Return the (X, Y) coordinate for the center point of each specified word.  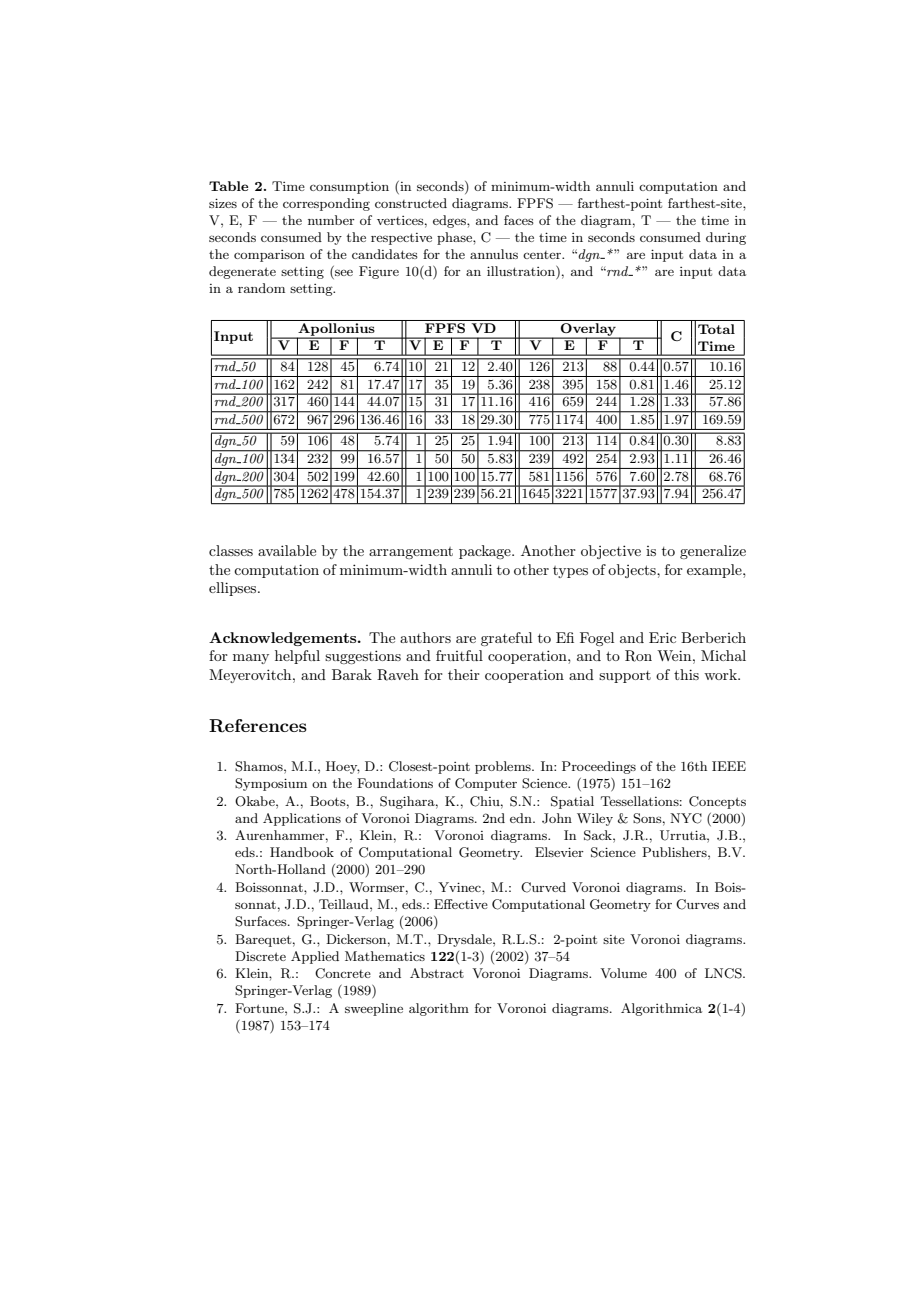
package (486, 552)
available (287, 550)
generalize (713, 552)
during (726, 238)
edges (450, 221)
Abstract (437, 973)
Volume (623, 973)
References (258, 726)
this (686, 674)
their (464, 674)
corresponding (326, 204)
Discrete (260, 956)
